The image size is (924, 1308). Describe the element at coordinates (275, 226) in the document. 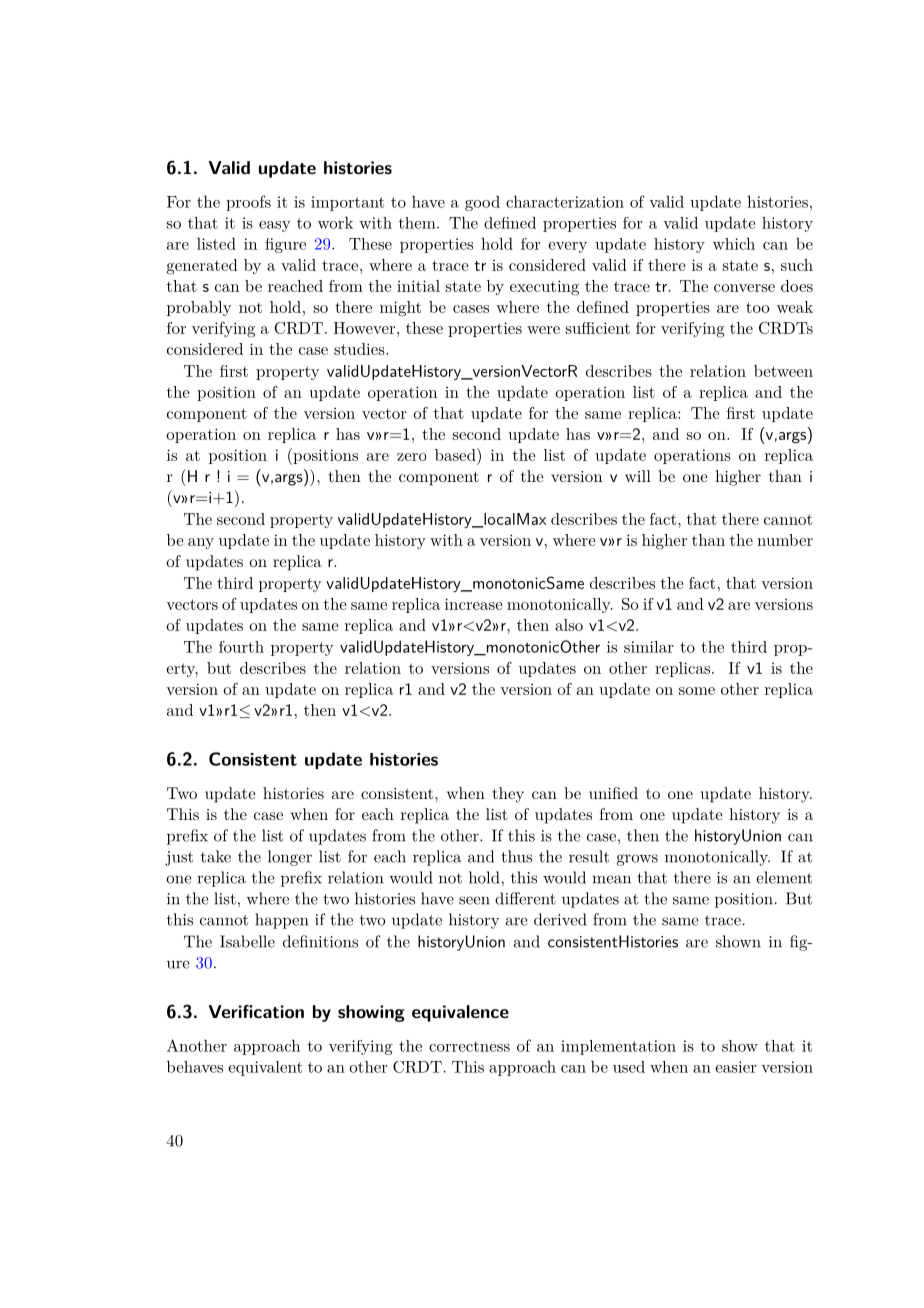

I see `easy` at that location.
